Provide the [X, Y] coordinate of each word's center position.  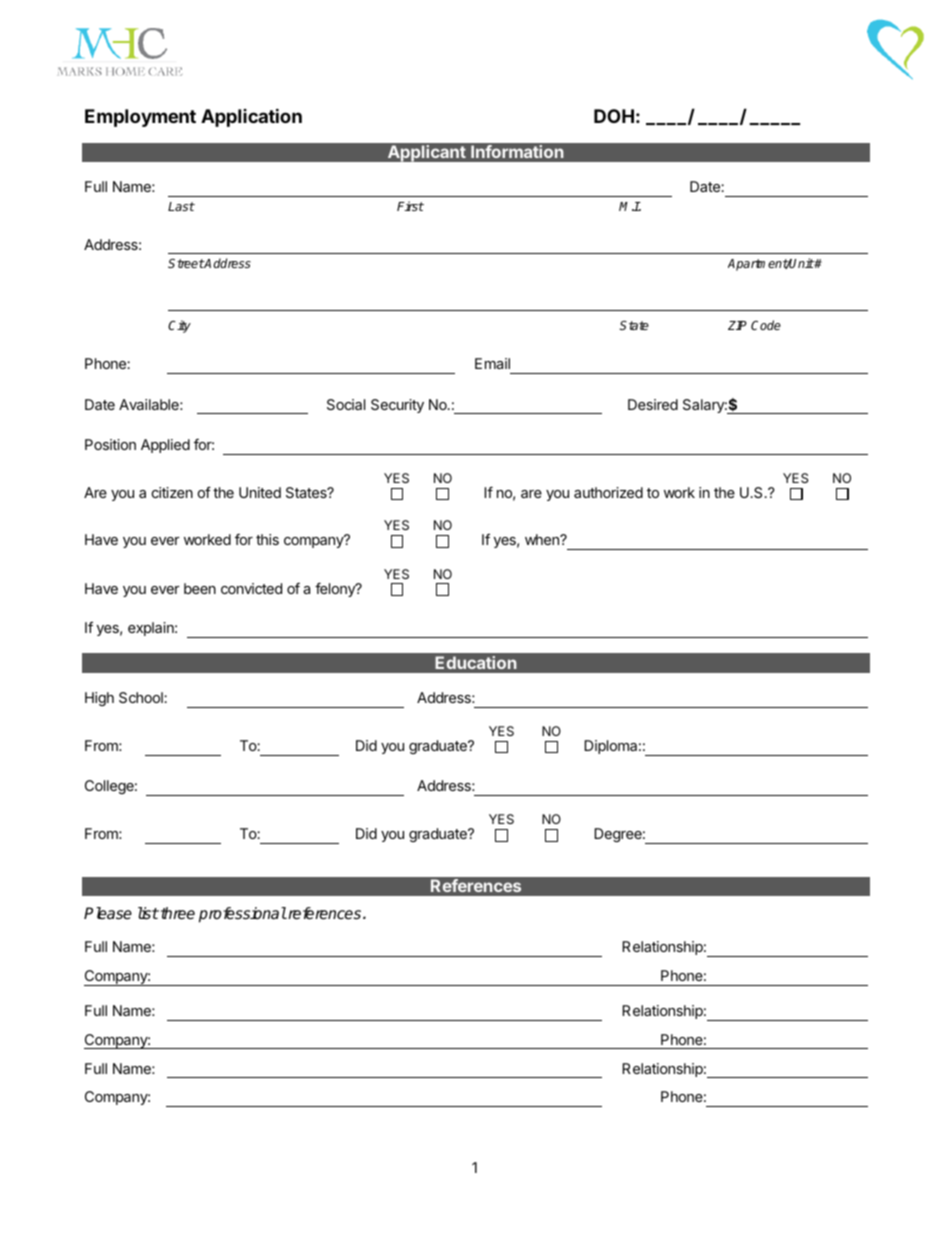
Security [397, 406]
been [200, 588]
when [543, 539]
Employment [140, 118]
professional [243, 915]
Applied [165, 446]
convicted [251, 588]
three [176, 913]
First [410, 206]
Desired [653, 404]
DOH [614, 116]
